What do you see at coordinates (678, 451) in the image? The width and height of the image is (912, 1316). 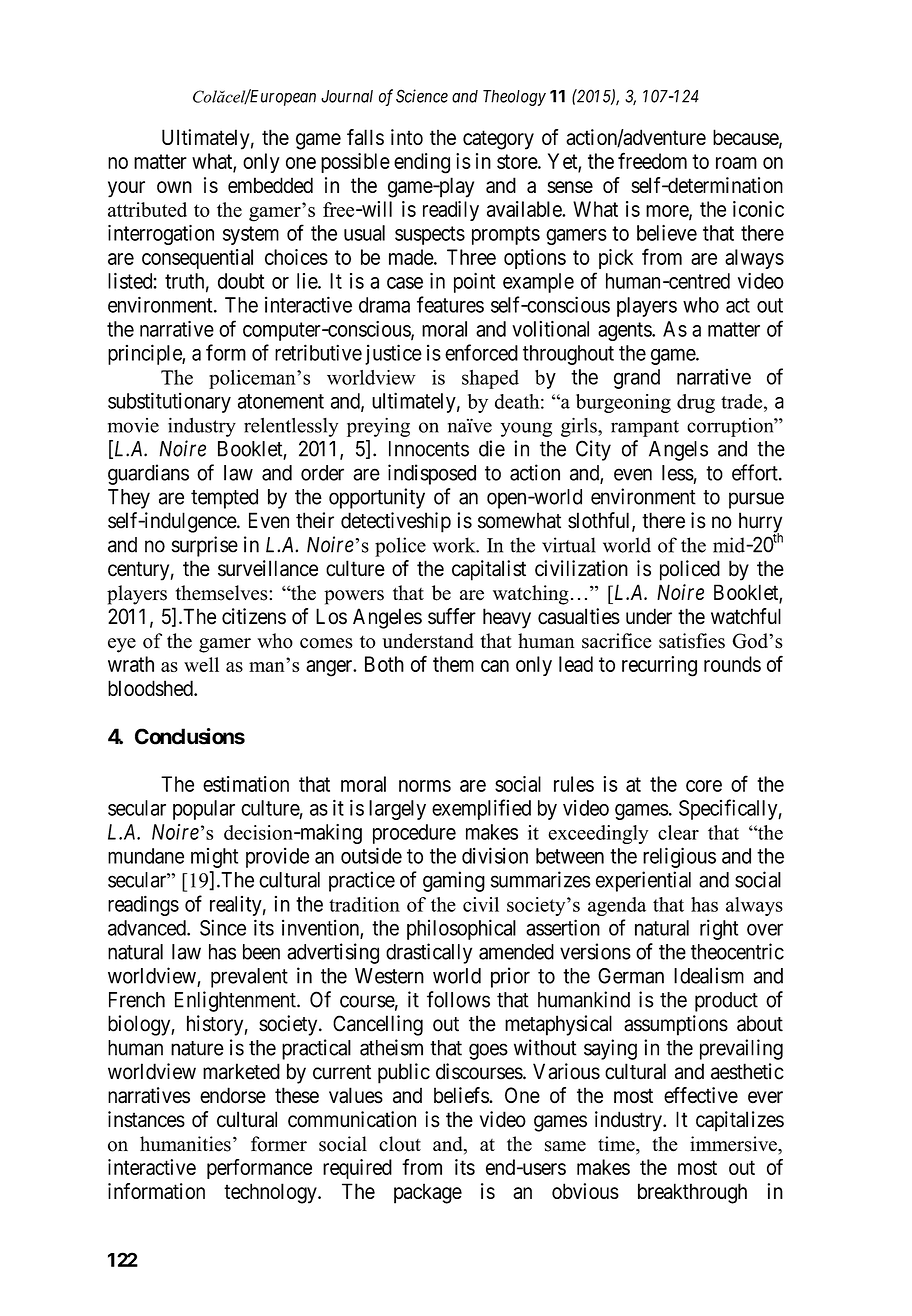 I see `Angels` at bounding box center [678, 451].
